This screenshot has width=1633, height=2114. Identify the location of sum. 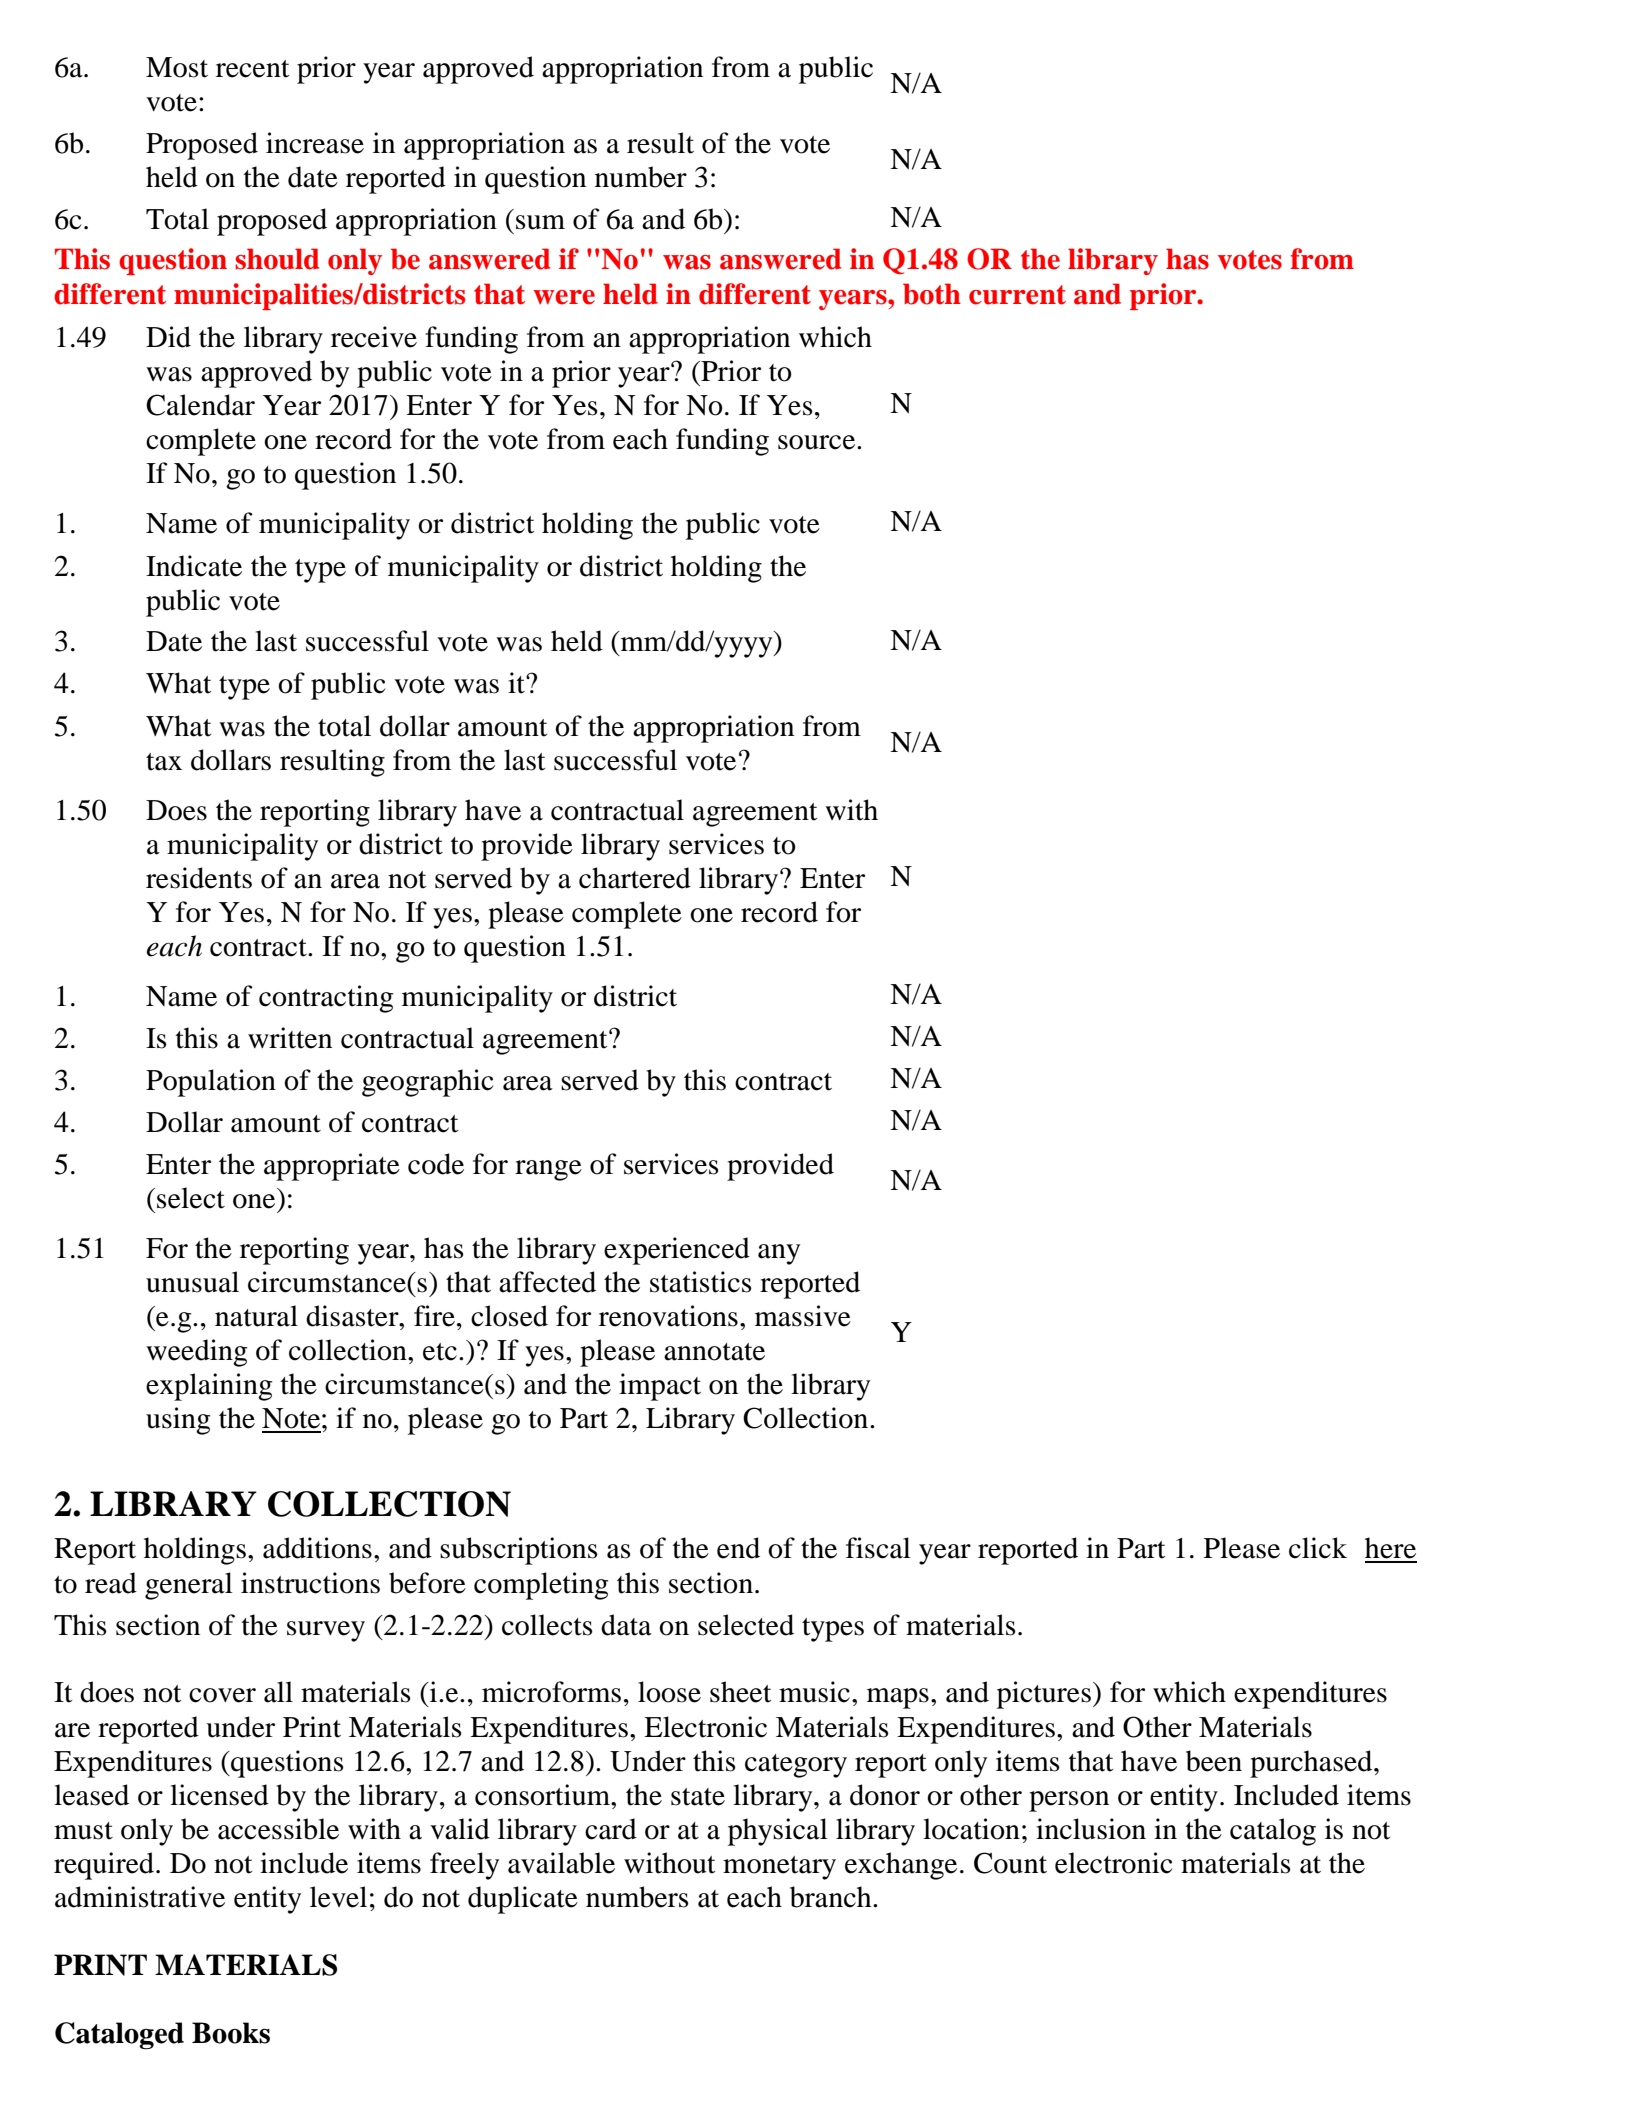
(540, 222).
